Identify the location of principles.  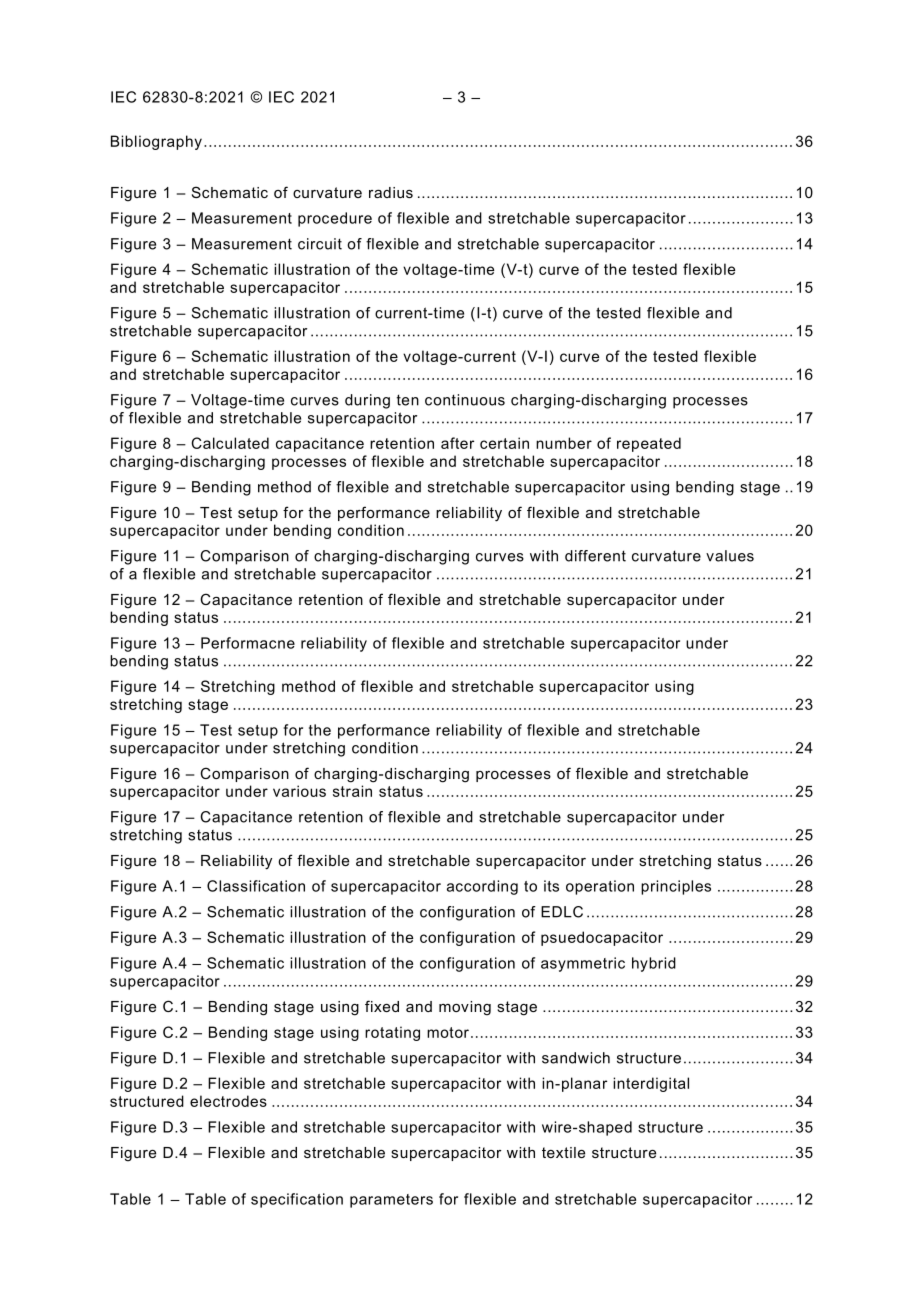
(676, 887).
